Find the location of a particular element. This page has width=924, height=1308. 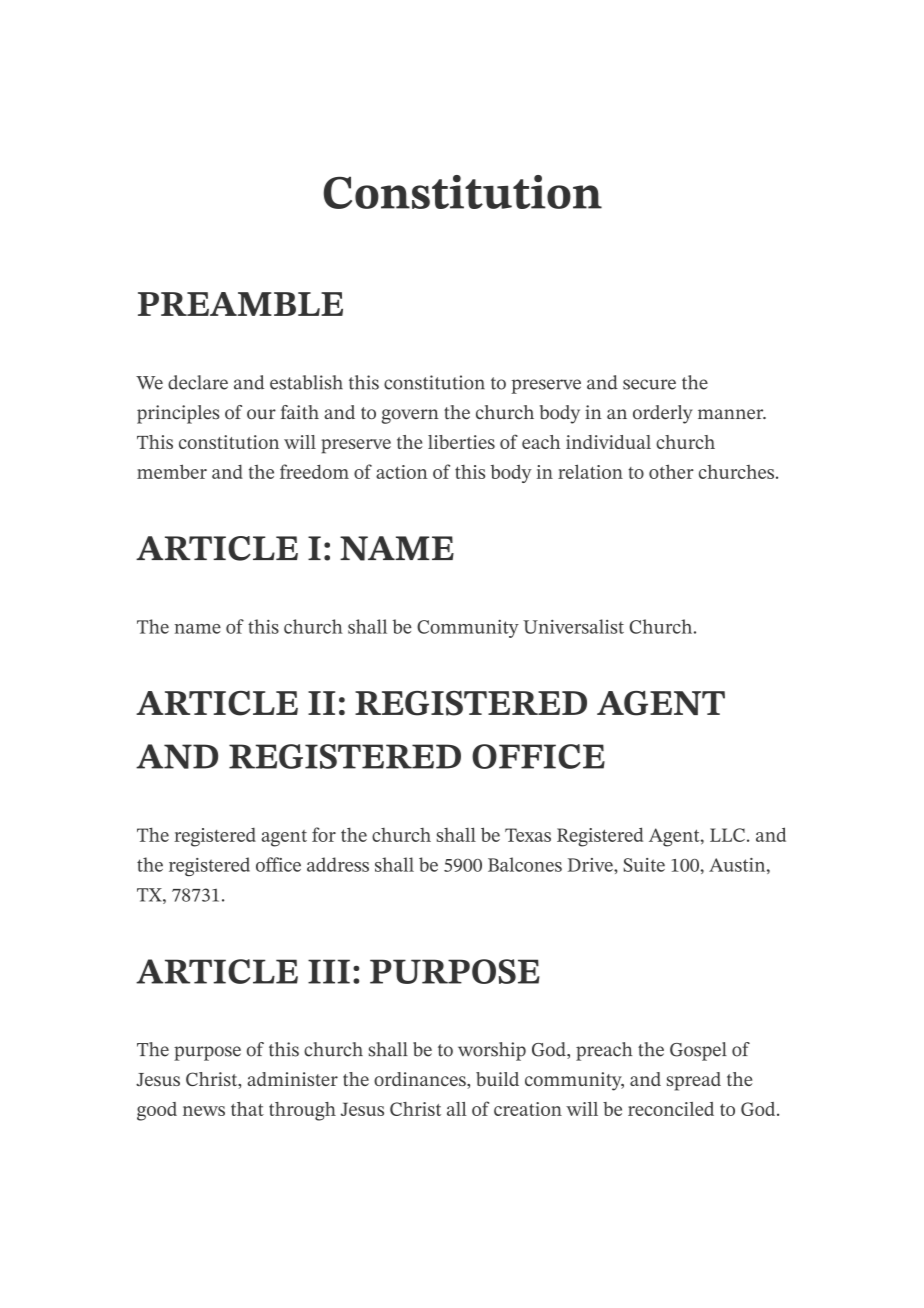

other is located at coordinates (671, 471).
